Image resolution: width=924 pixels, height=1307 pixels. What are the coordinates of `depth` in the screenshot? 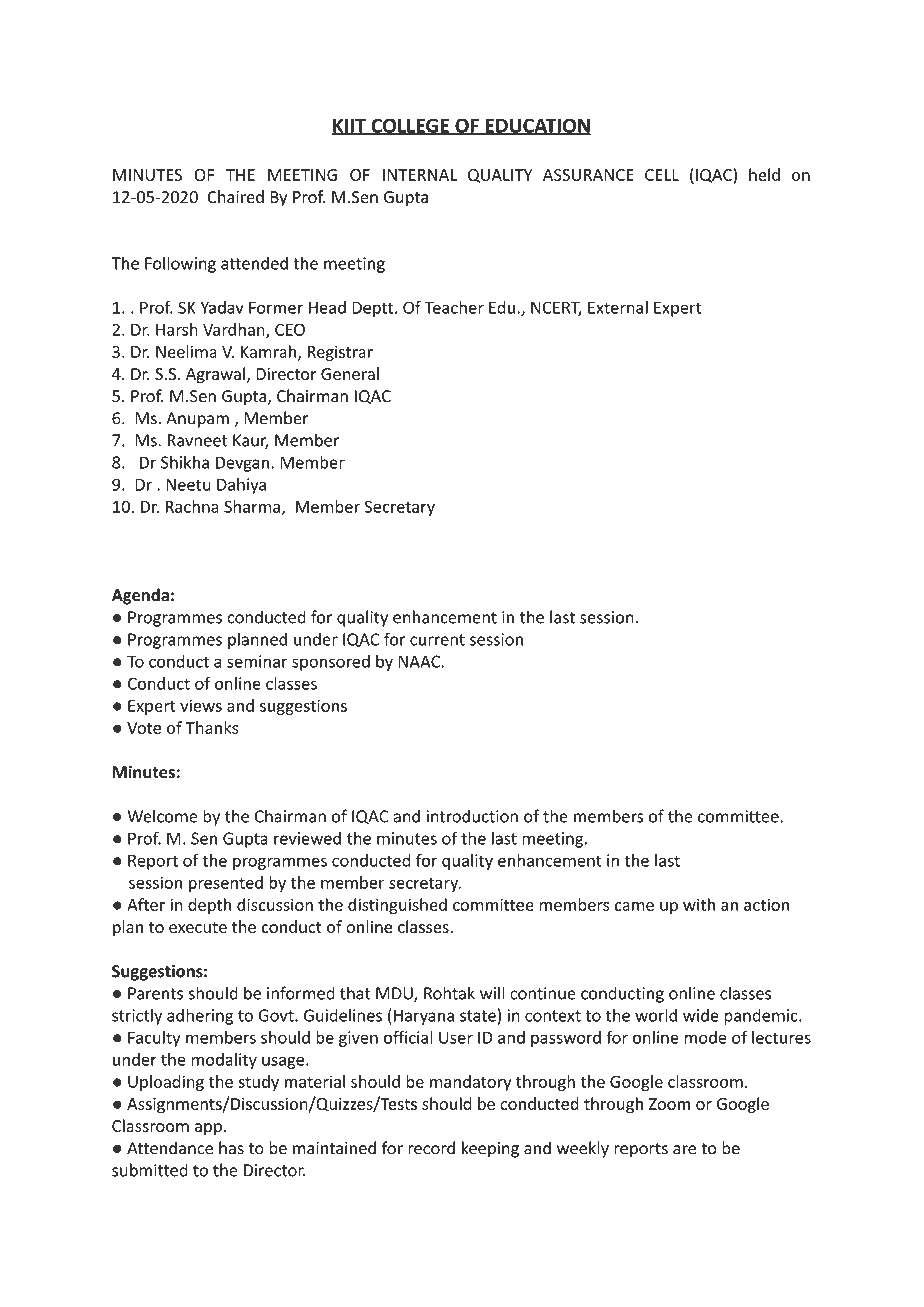 It's located at (209, 906).
